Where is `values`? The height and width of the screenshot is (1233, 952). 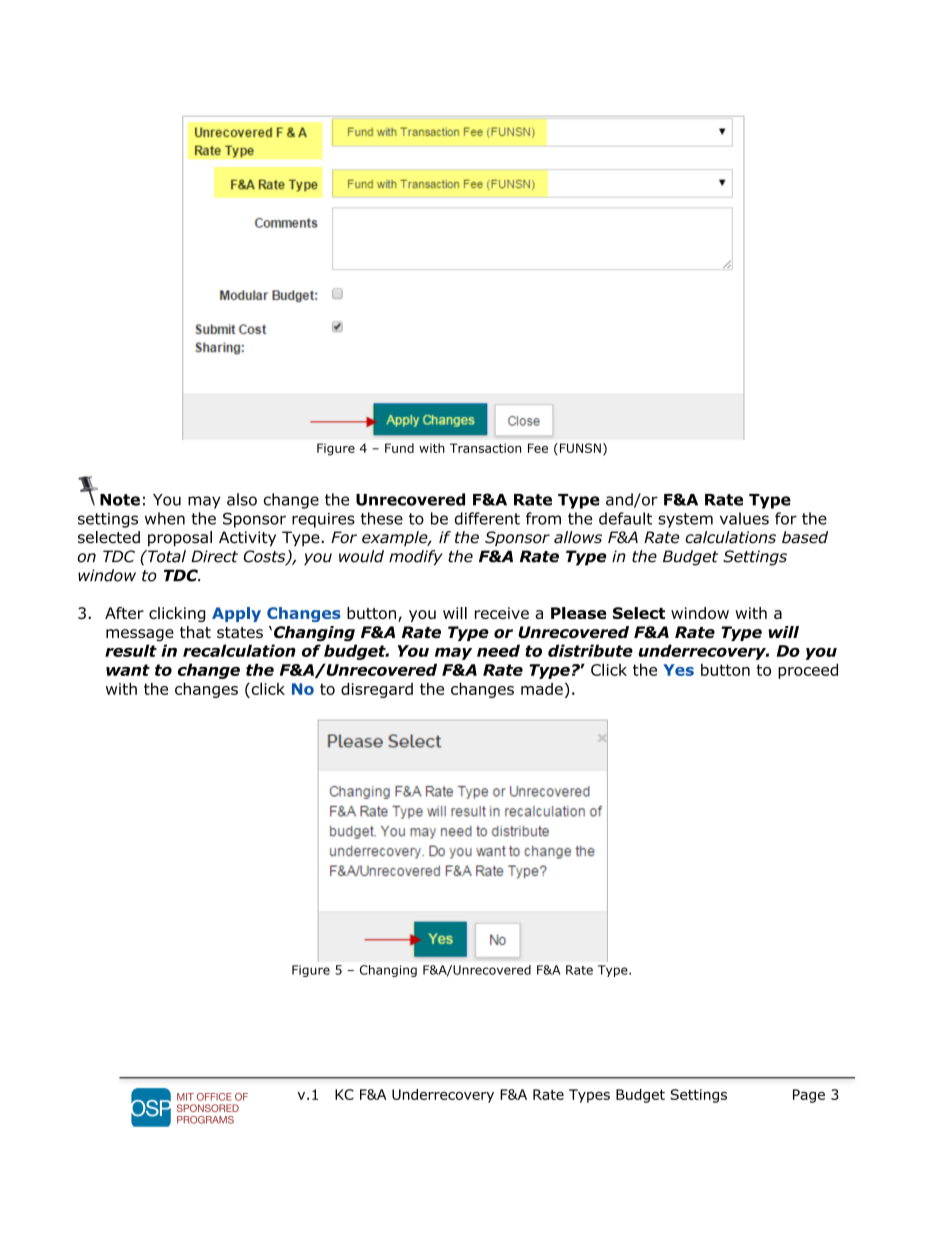 values is located at coordinates (744, 518).
